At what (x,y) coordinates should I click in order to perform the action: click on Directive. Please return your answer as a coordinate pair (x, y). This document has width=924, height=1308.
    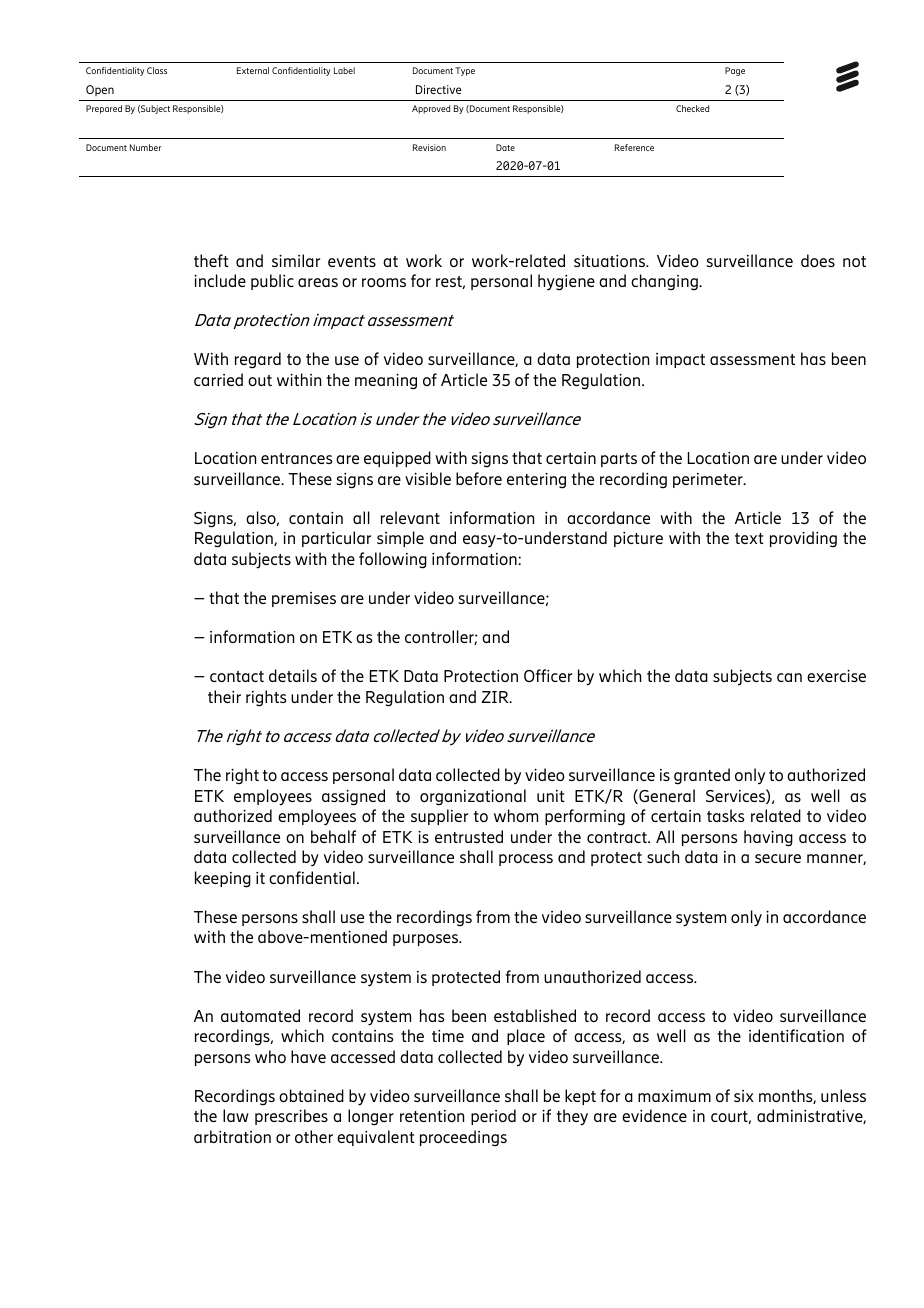
    Looking at the image, I should click on (439, 89).
